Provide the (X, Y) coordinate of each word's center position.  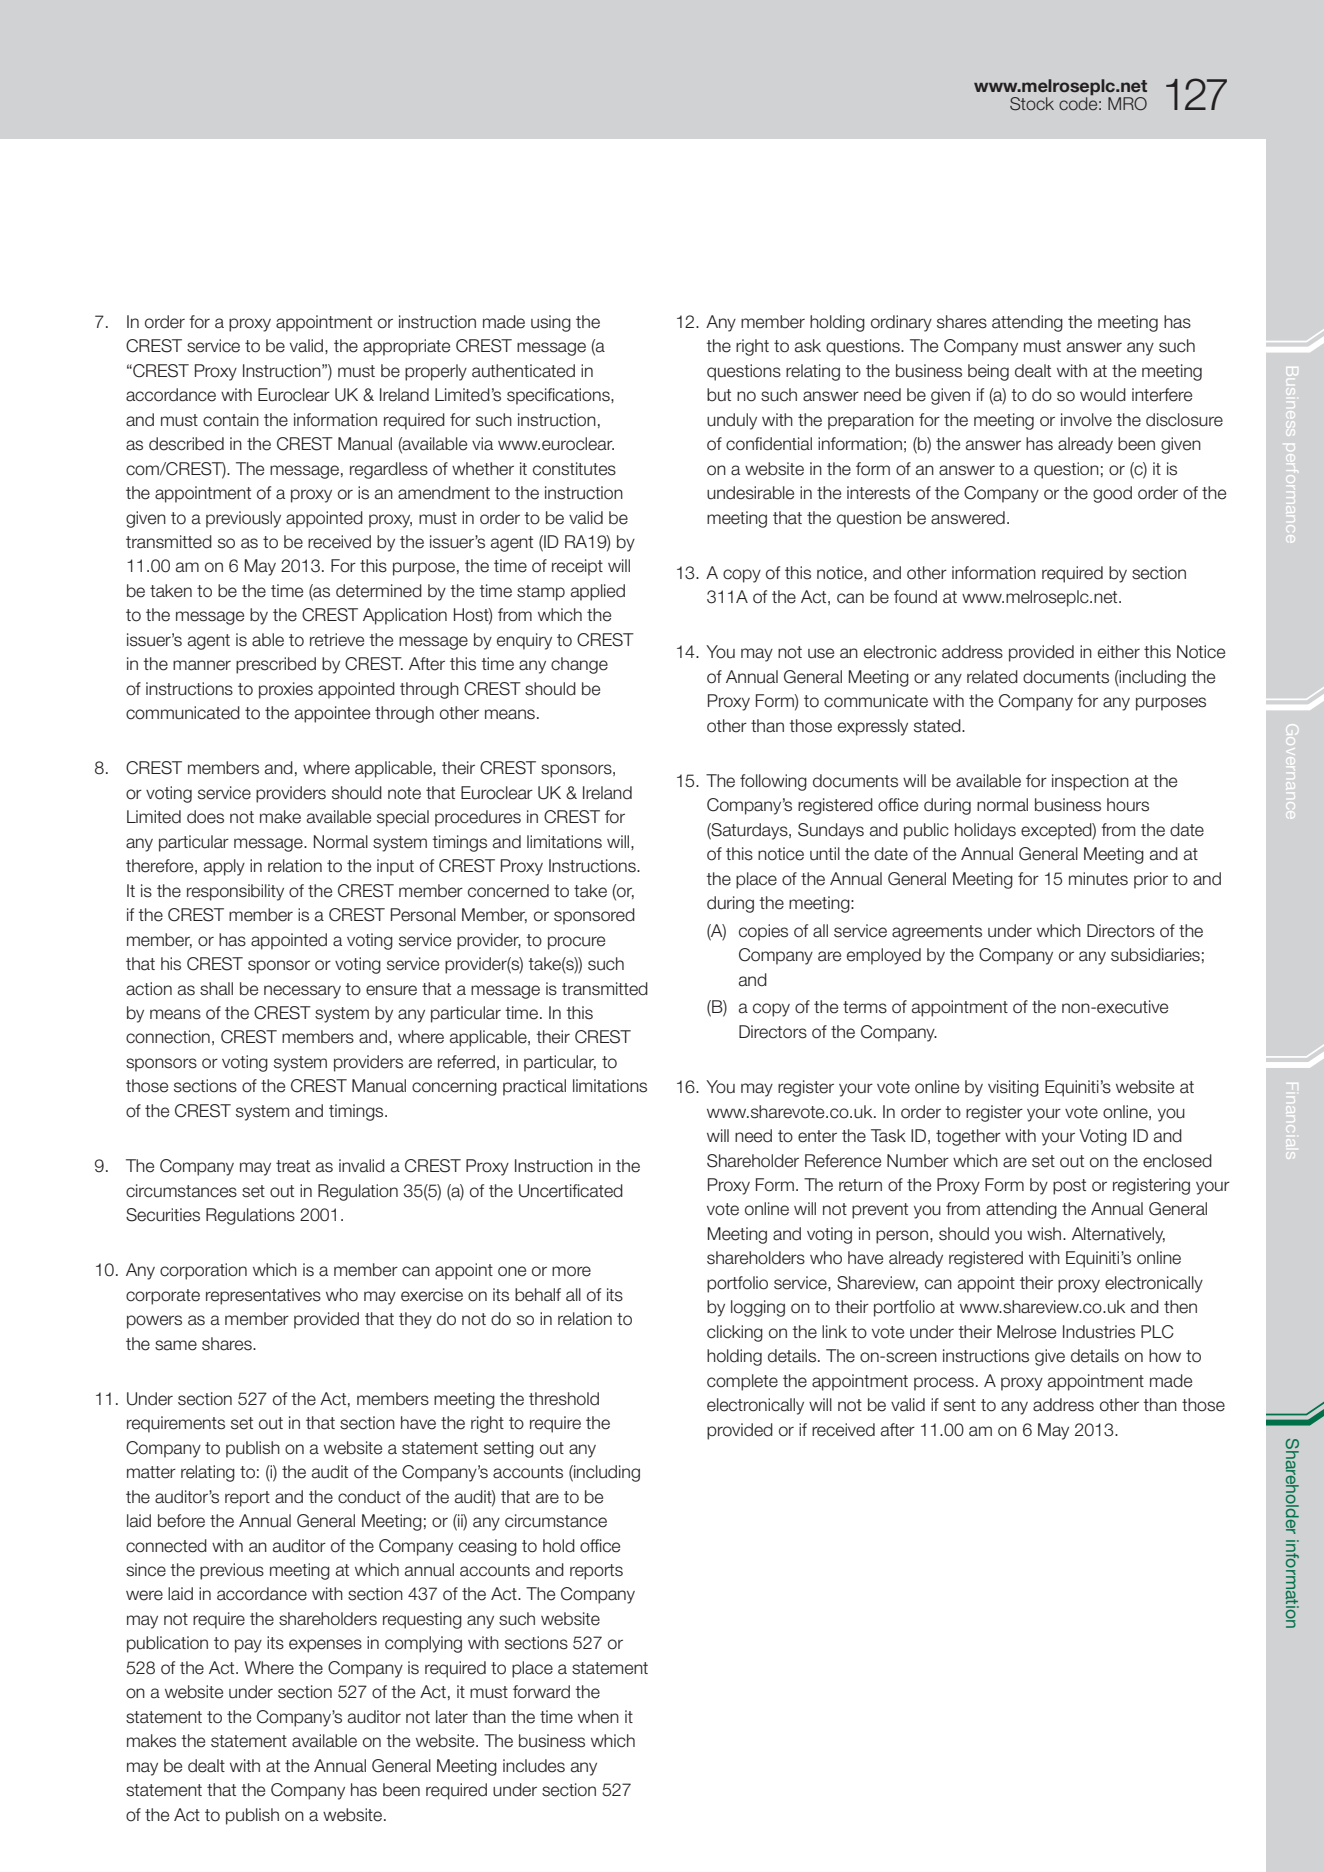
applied (598, 592)
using (551, 323)
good (1112, 494)
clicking (735, 1333)
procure (576, 943)
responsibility (235, 892)
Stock (1032, 104)
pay (248, 1646)
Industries (1099, 1332)
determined (379, 591)
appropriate (406, 347)
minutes (1098, 879)
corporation (203, 1271)
